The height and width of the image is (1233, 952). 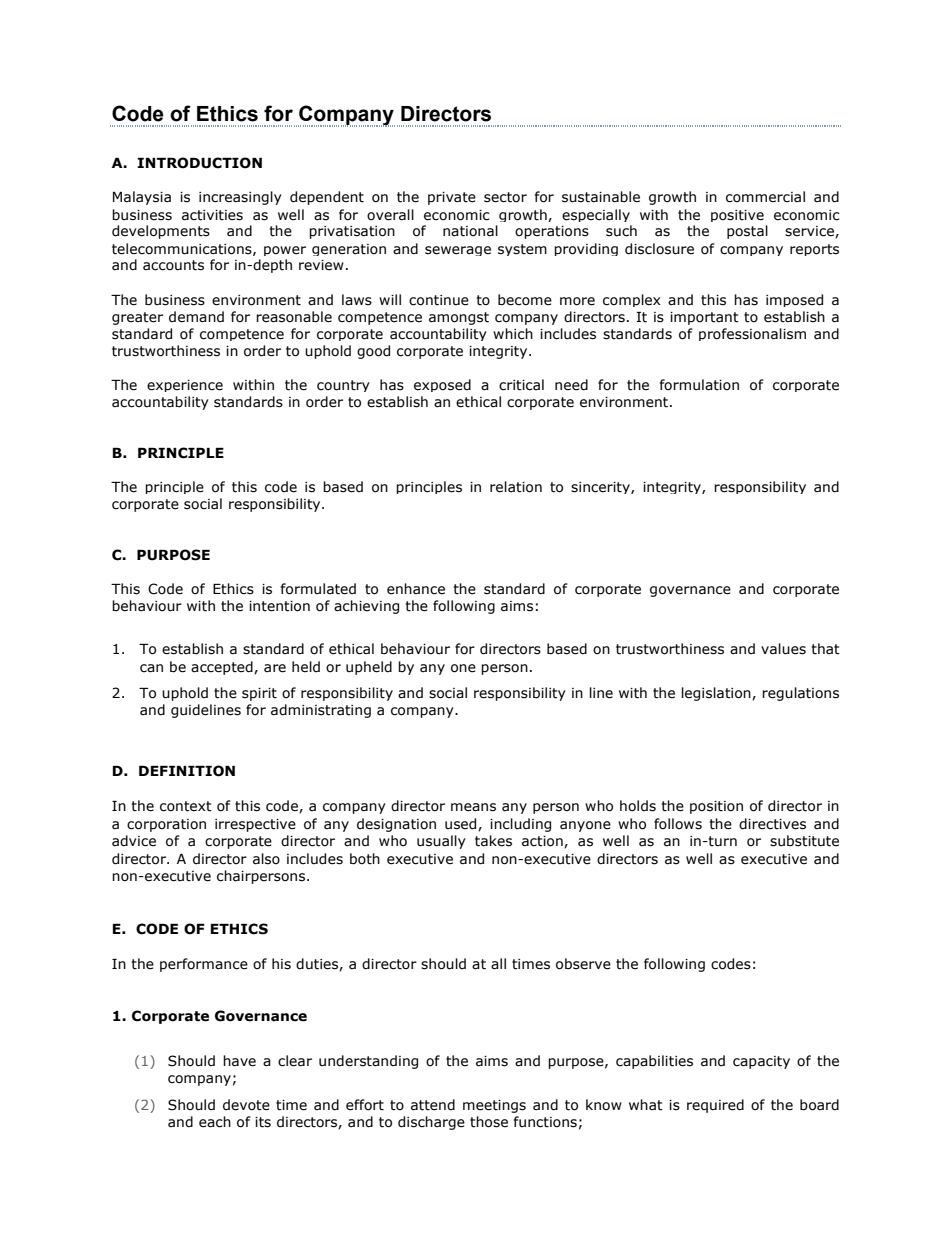 I want to click on devote, so click(x=246, y=1105).
